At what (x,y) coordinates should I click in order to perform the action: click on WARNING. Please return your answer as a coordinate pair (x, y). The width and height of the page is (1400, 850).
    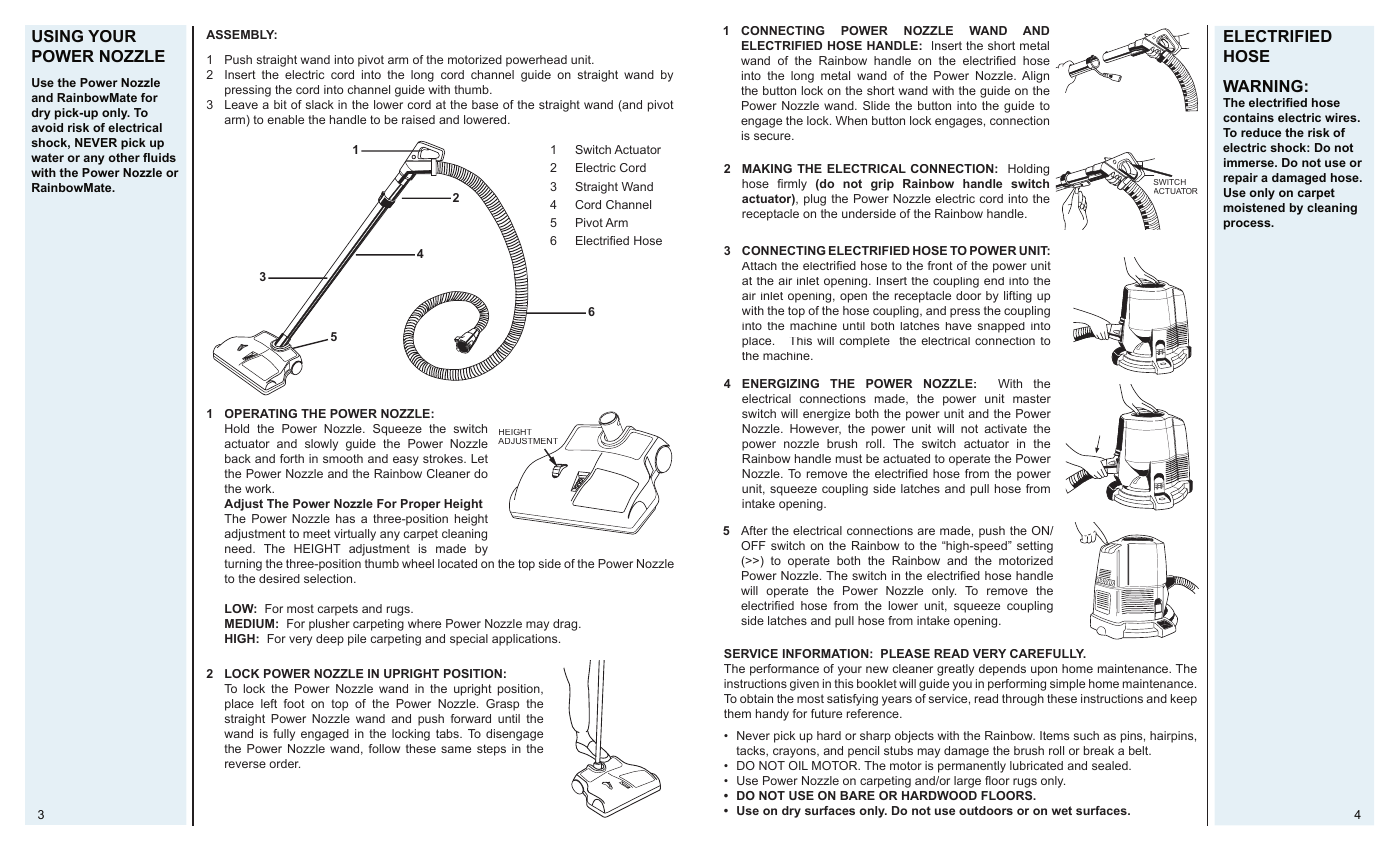
    Looking at the image, I should click on (1263, 86).
